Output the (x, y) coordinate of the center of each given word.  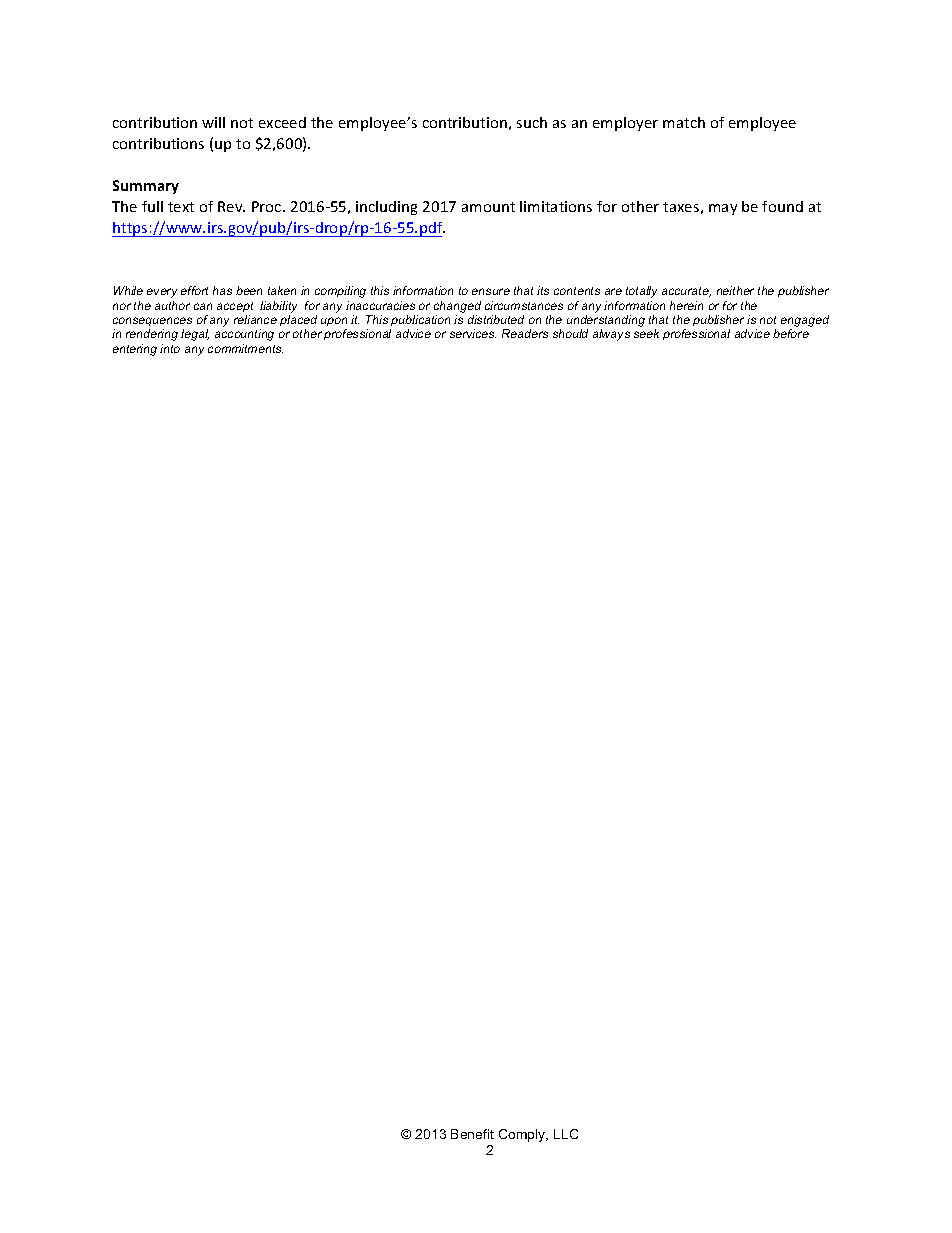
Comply (523, 1135)
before (791, 333)
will (213, 122)
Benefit (472, 1134)
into (170, 348)
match (684, 122)
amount (488, 207)
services (473, 333)
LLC (566, 1134)
